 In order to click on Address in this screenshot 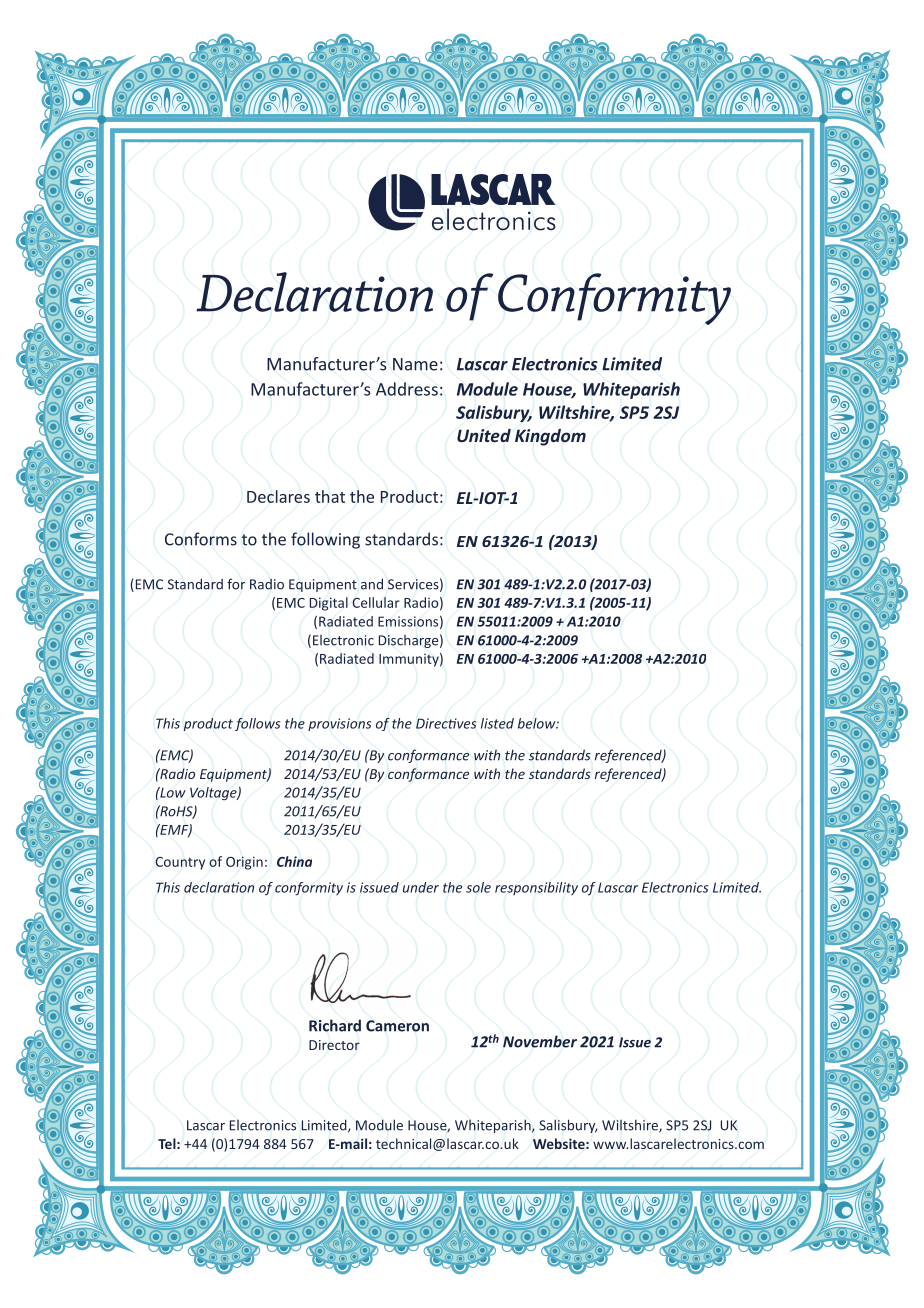, I will do `click(407, 389)`.
